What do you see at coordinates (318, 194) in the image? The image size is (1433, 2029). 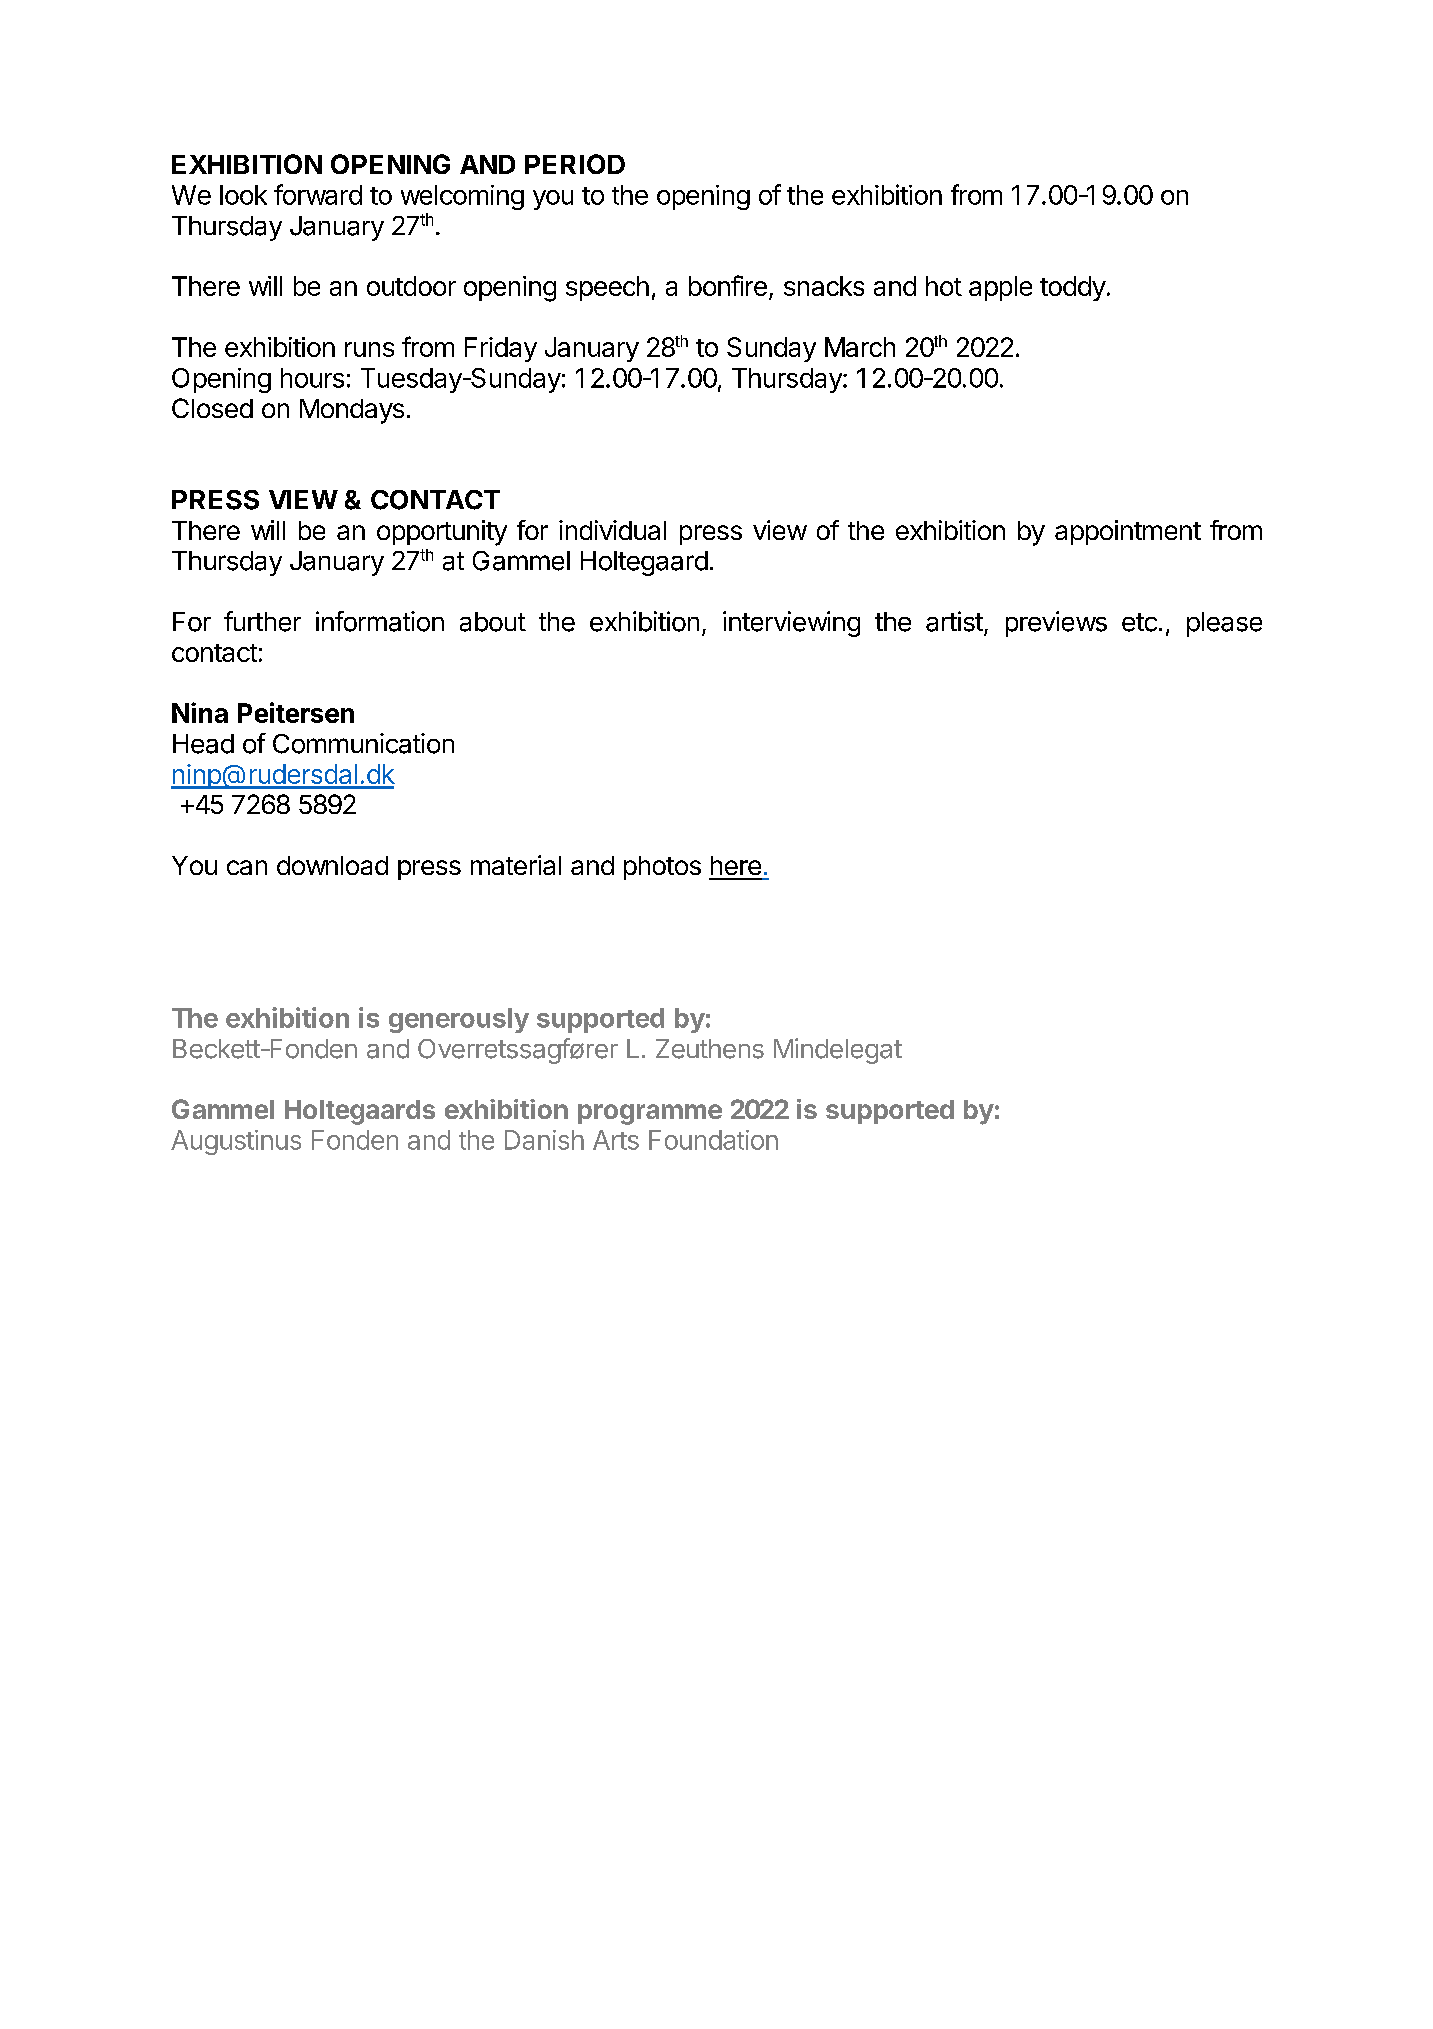 I see `forward` at bounding box center [318, 194].
